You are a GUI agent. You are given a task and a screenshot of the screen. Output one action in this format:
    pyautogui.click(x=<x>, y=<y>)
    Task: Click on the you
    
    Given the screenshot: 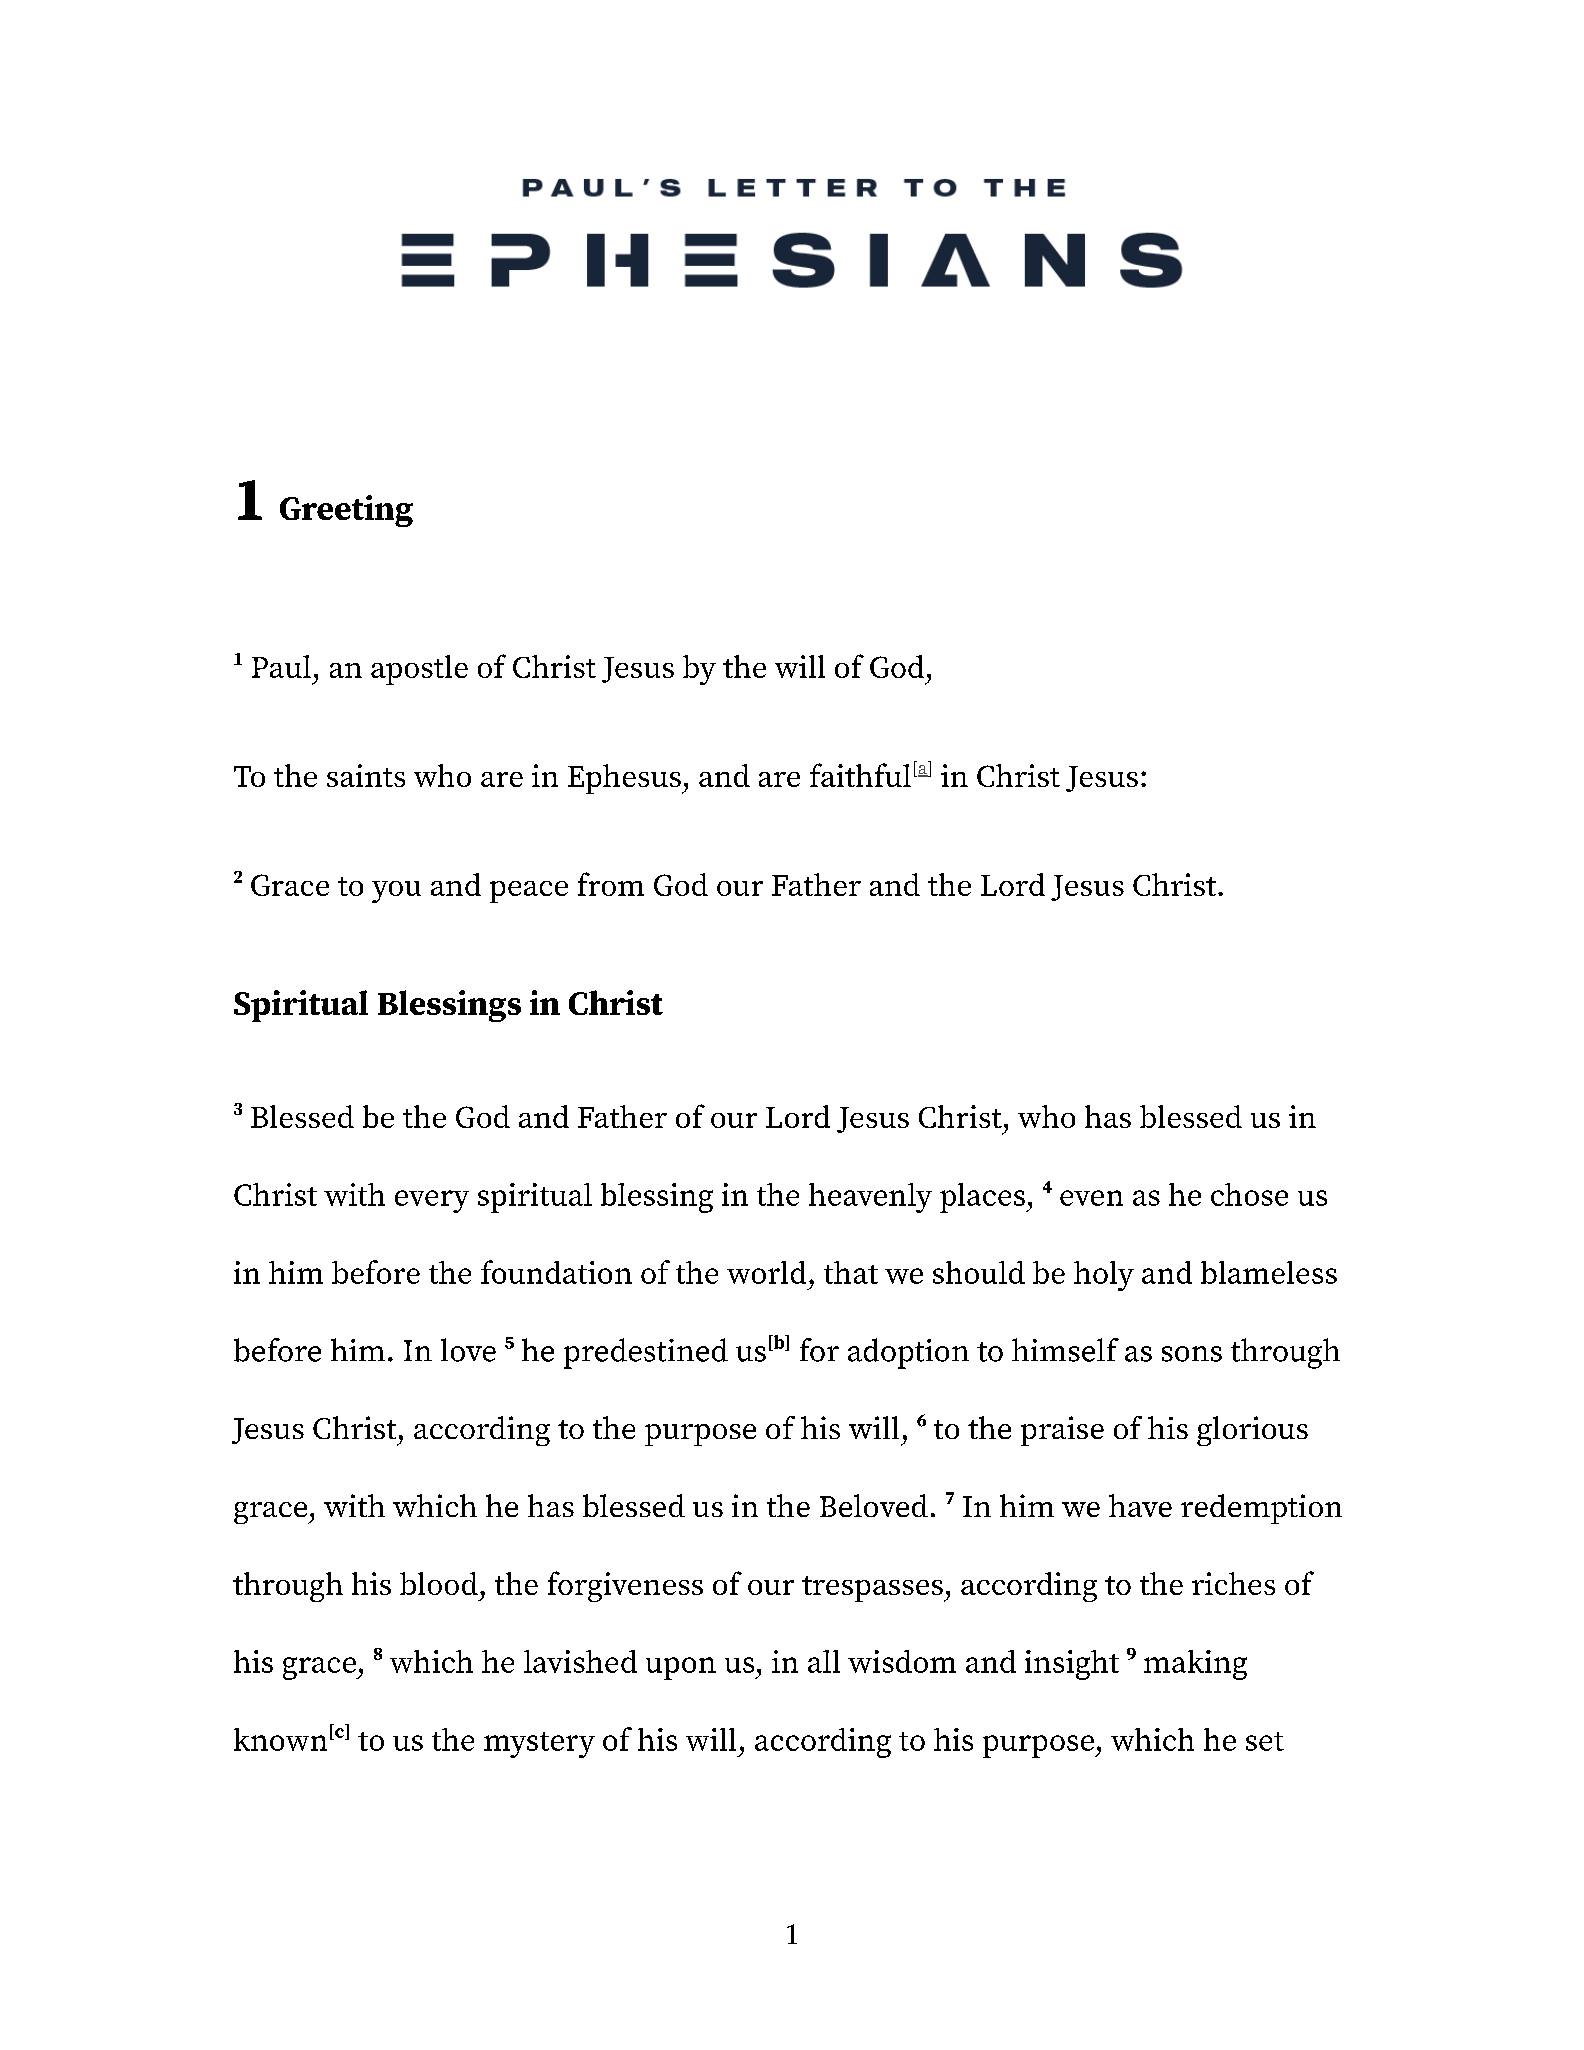 What is the action you would take?
    pyautogui.click(x=396, y=892)
